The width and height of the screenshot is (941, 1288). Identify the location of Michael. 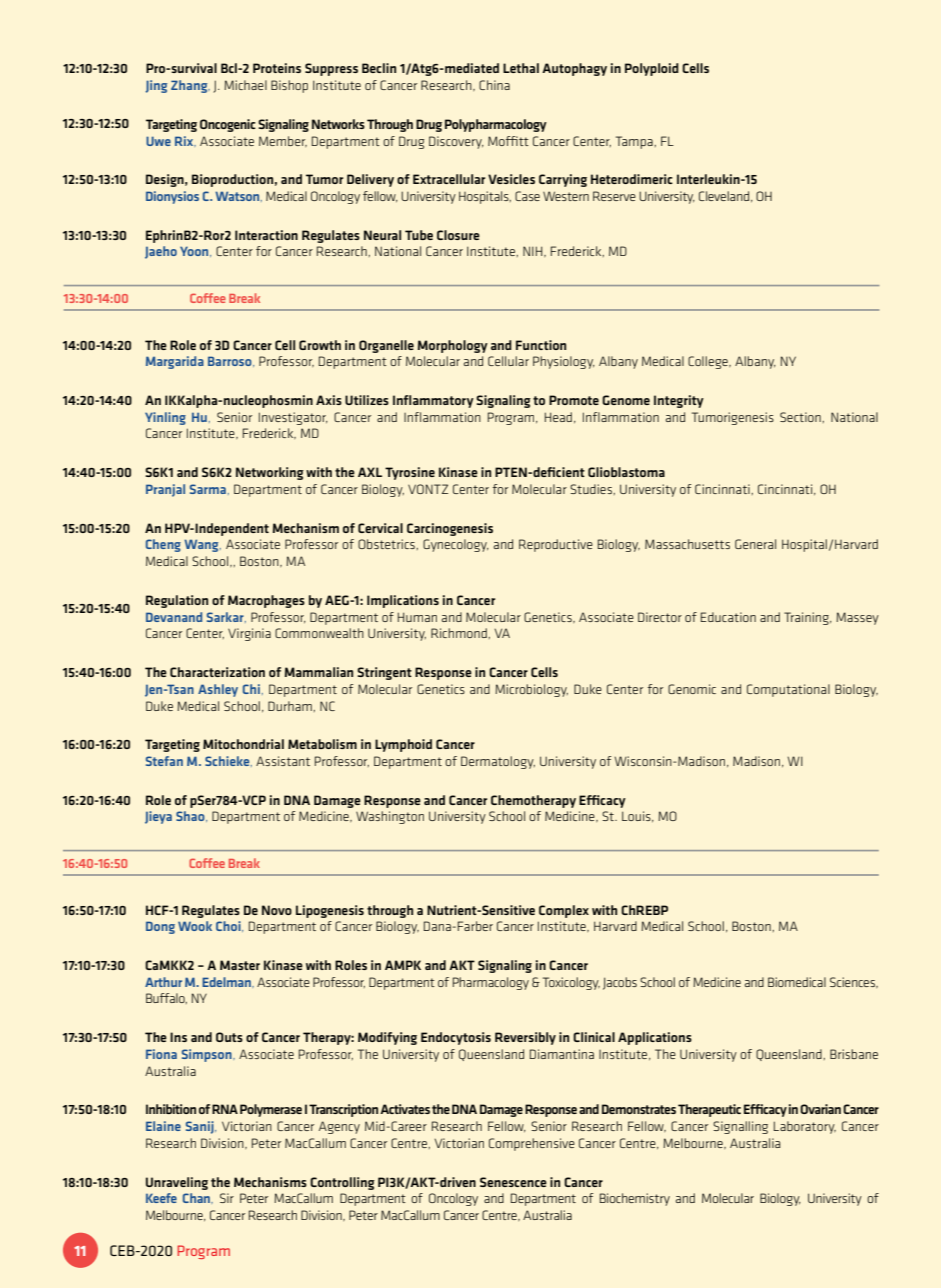
(245, 85).
